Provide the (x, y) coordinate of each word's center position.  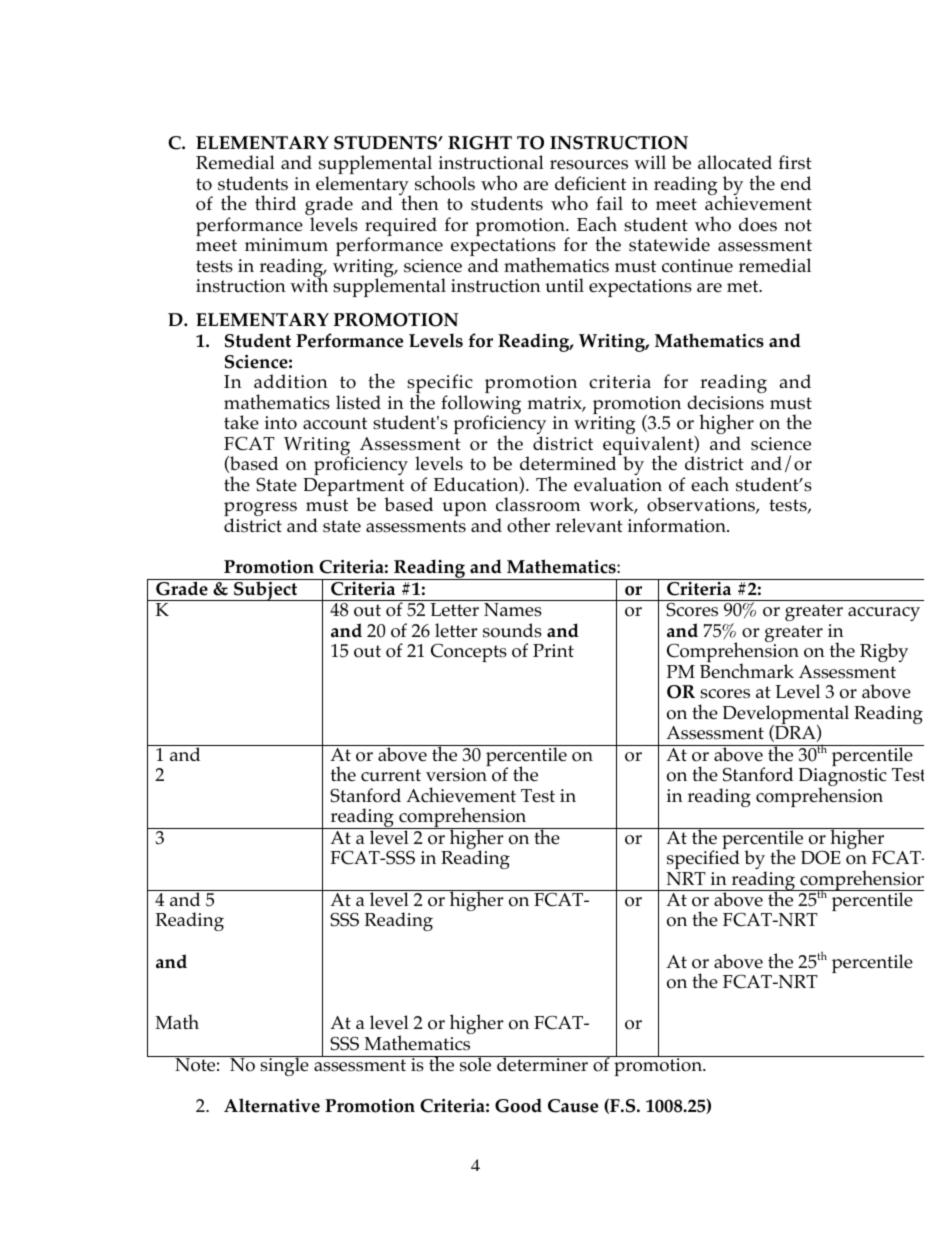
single (284, 1066)
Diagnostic (843, 778)
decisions (725, 402)
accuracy (884, 614)
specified (703, 859)
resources (589, 165)
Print (553, 650)
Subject (266, 590)
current (391, 775)
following (481, 406)
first (795, 162)
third (275, 202)
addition (291, 381)
